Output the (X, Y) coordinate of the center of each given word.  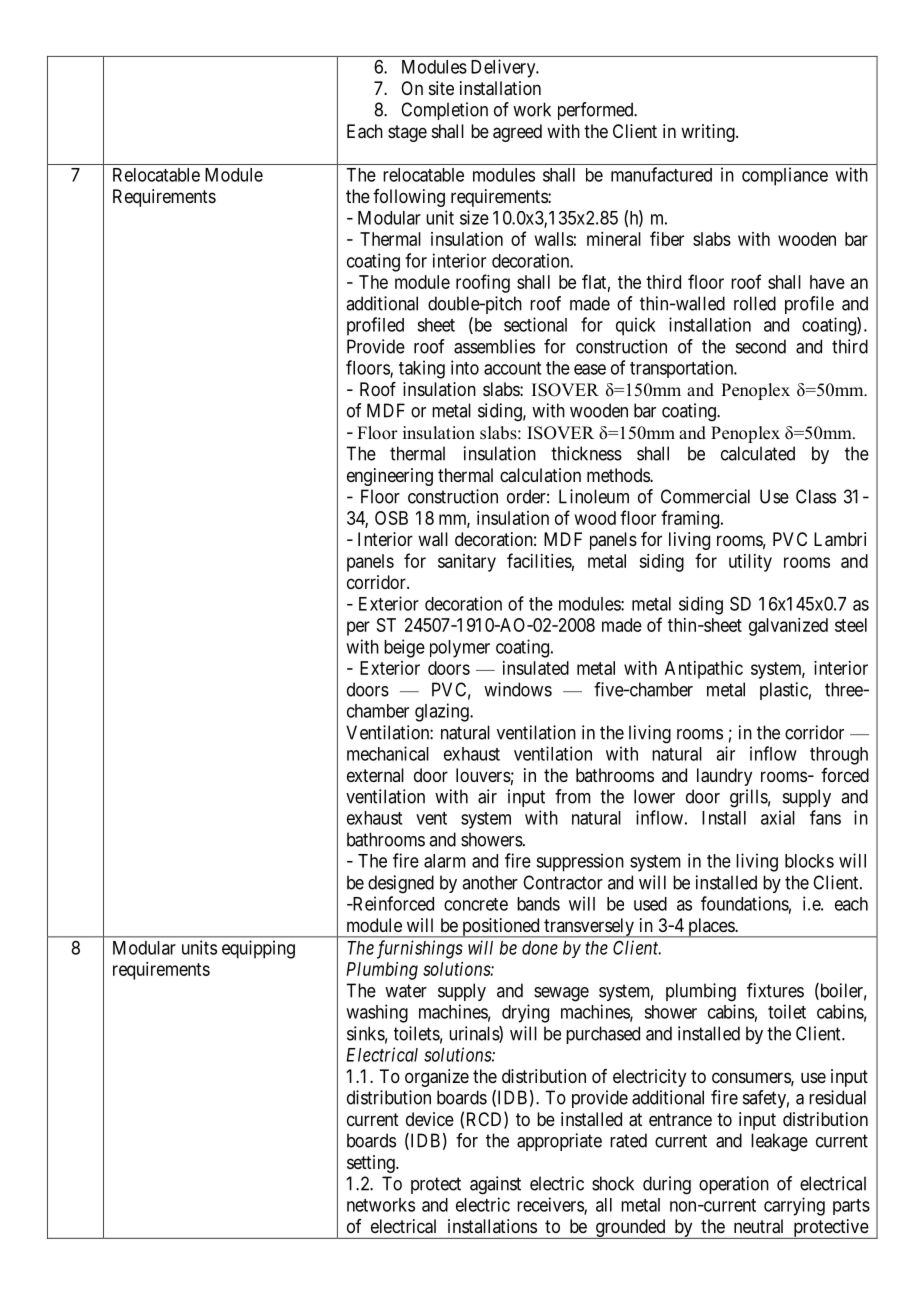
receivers (551, 1205)
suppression (580, 862)
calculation (540, 475)
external (375, 775)
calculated (758, 453)
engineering (390, 477)
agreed (517, 133)
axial (778, 817)
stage (407, 133)
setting (372, 1164)
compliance (785, 176)
